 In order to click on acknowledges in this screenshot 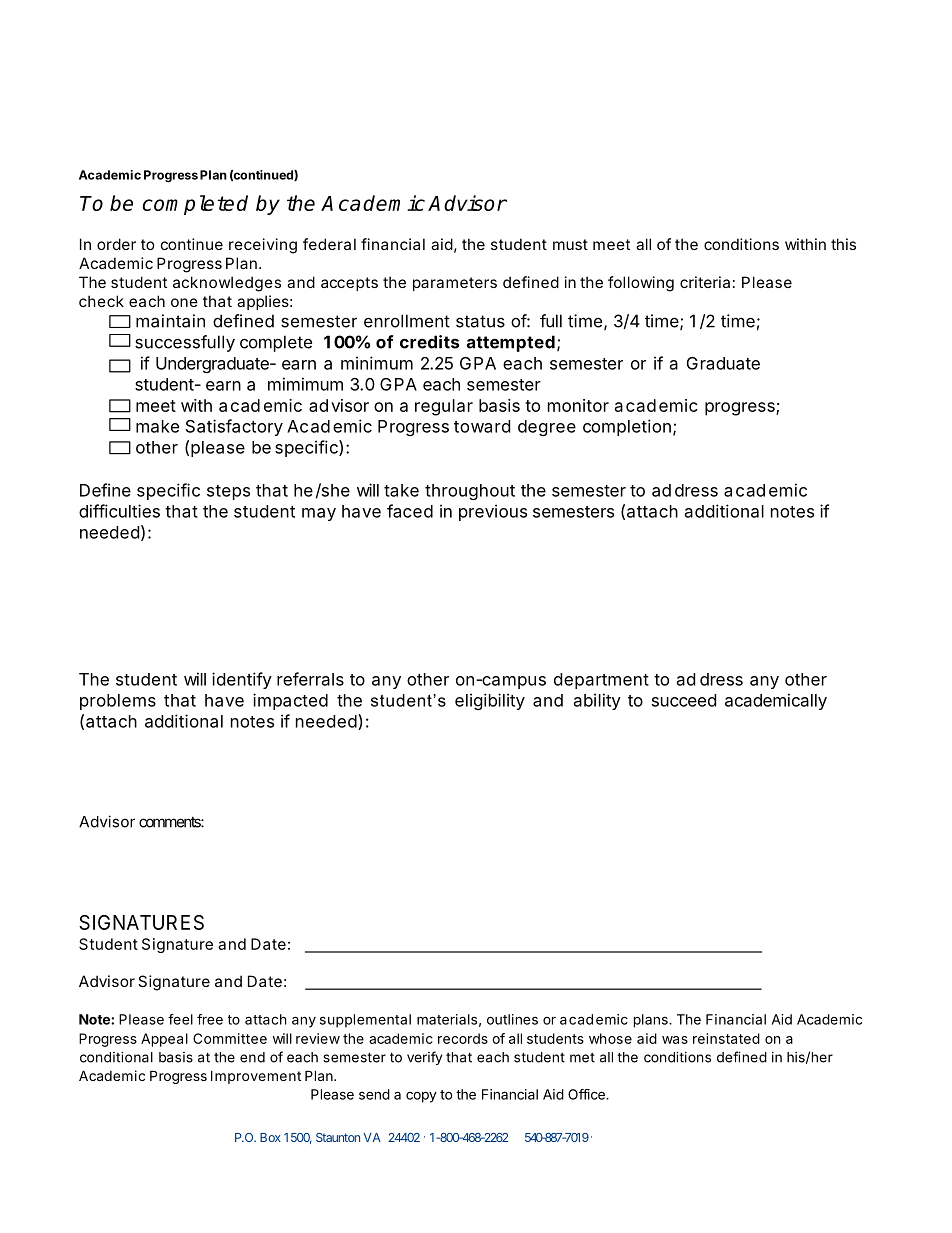, I will do `click(227, 284)`.
